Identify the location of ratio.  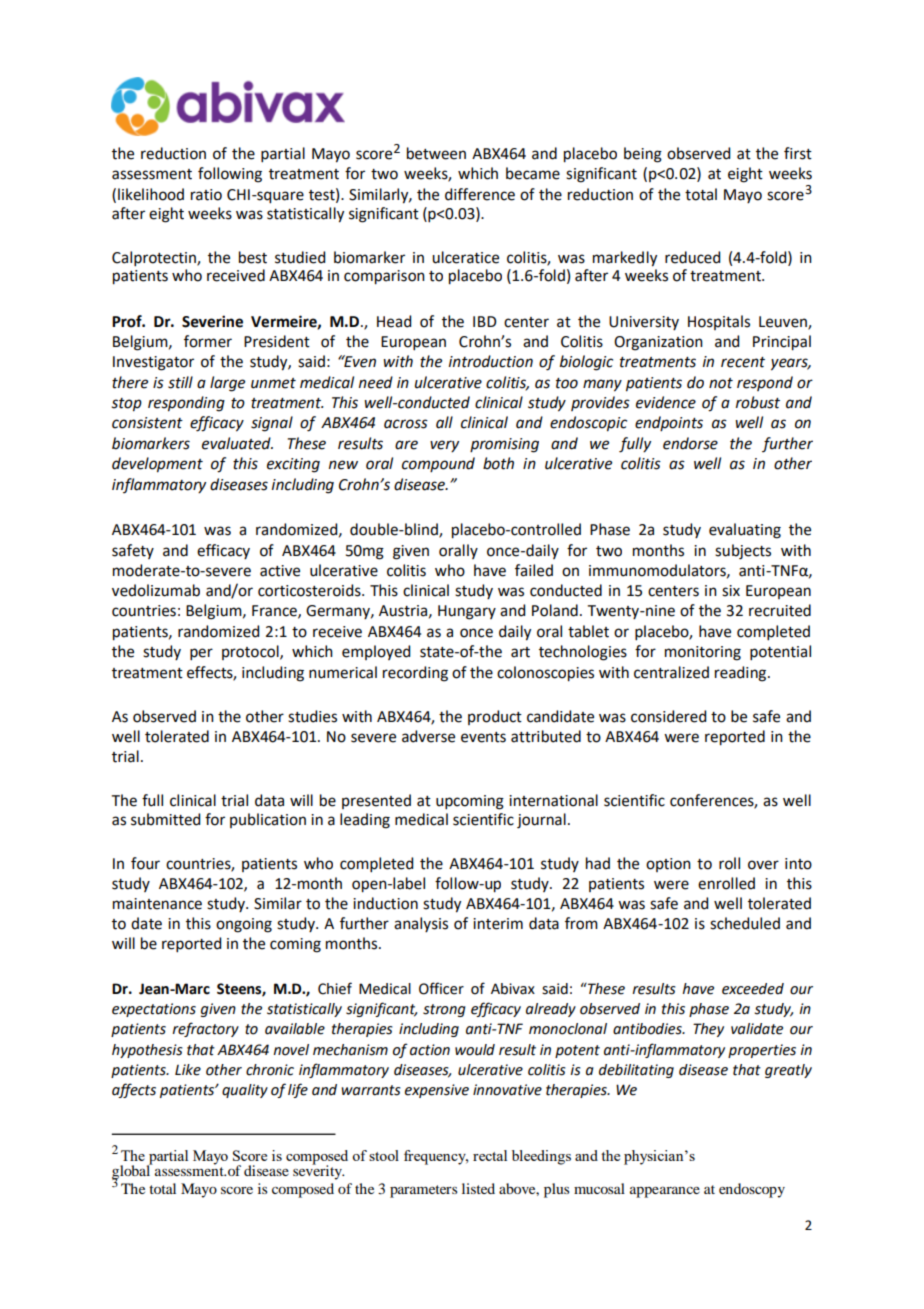
(206, 195).
